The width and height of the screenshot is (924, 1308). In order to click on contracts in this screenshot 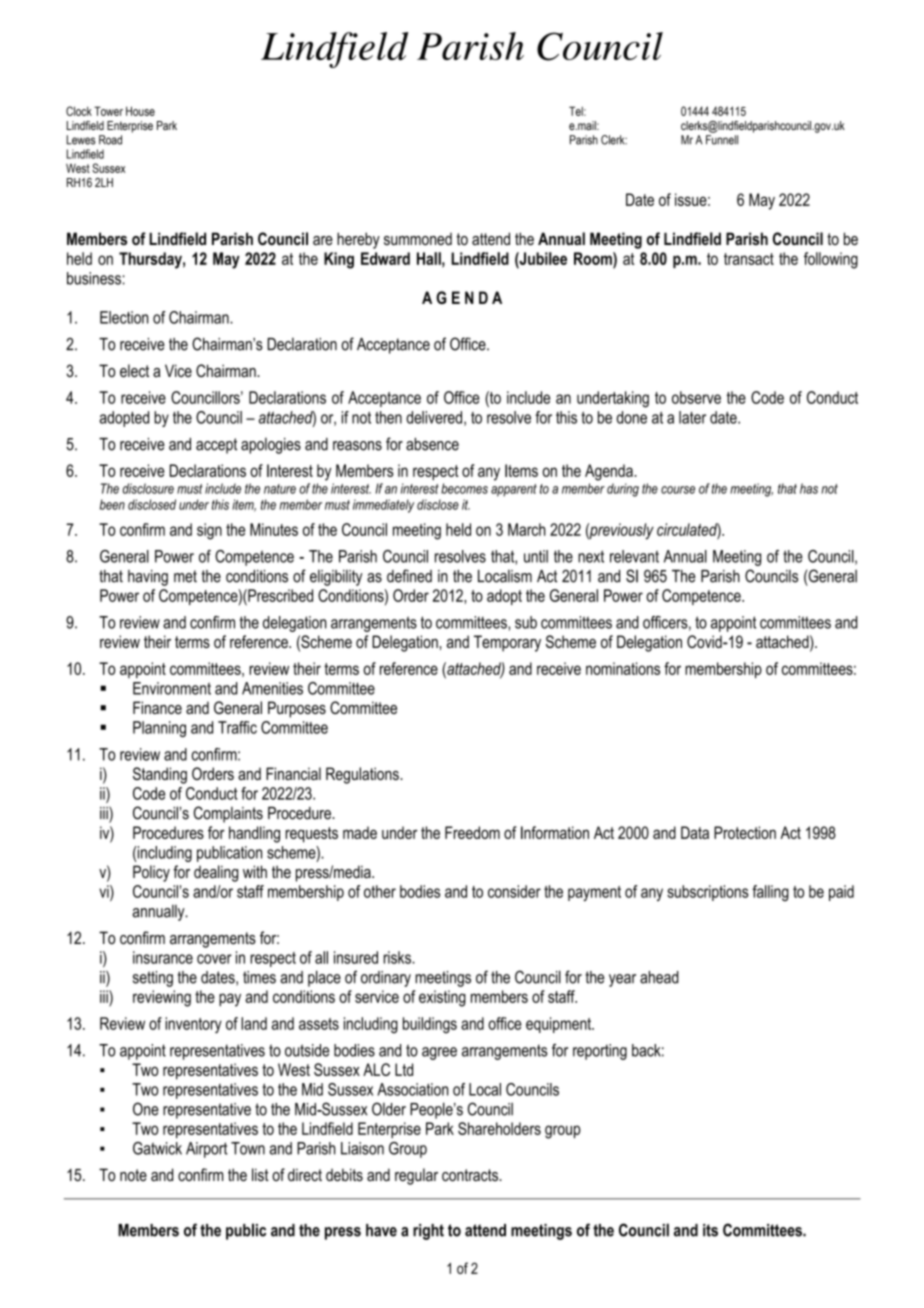, I will do `click(471, 1175)`.
